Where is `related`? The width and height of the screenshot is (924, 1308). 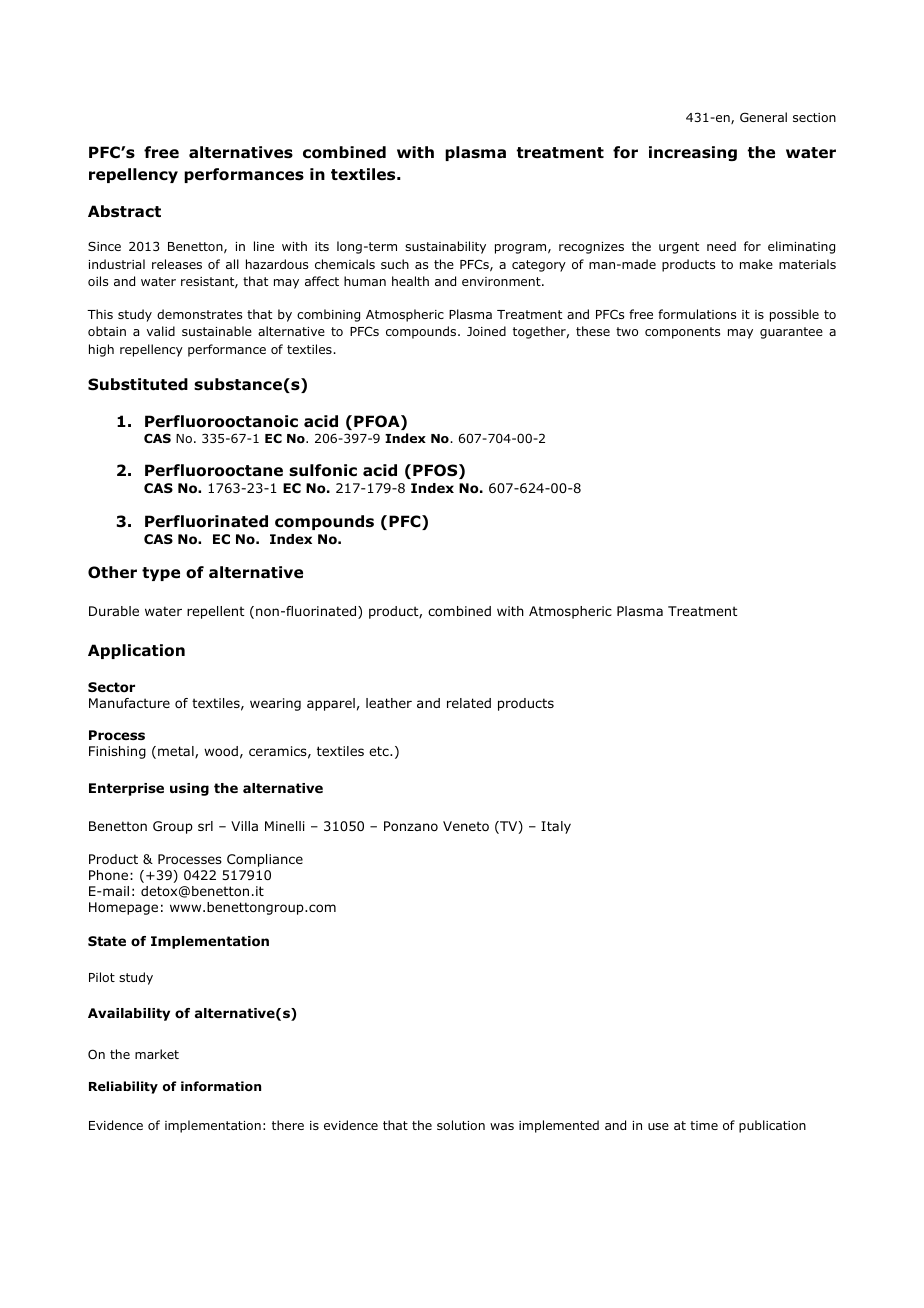 related is located at coordinates (469, 703).
